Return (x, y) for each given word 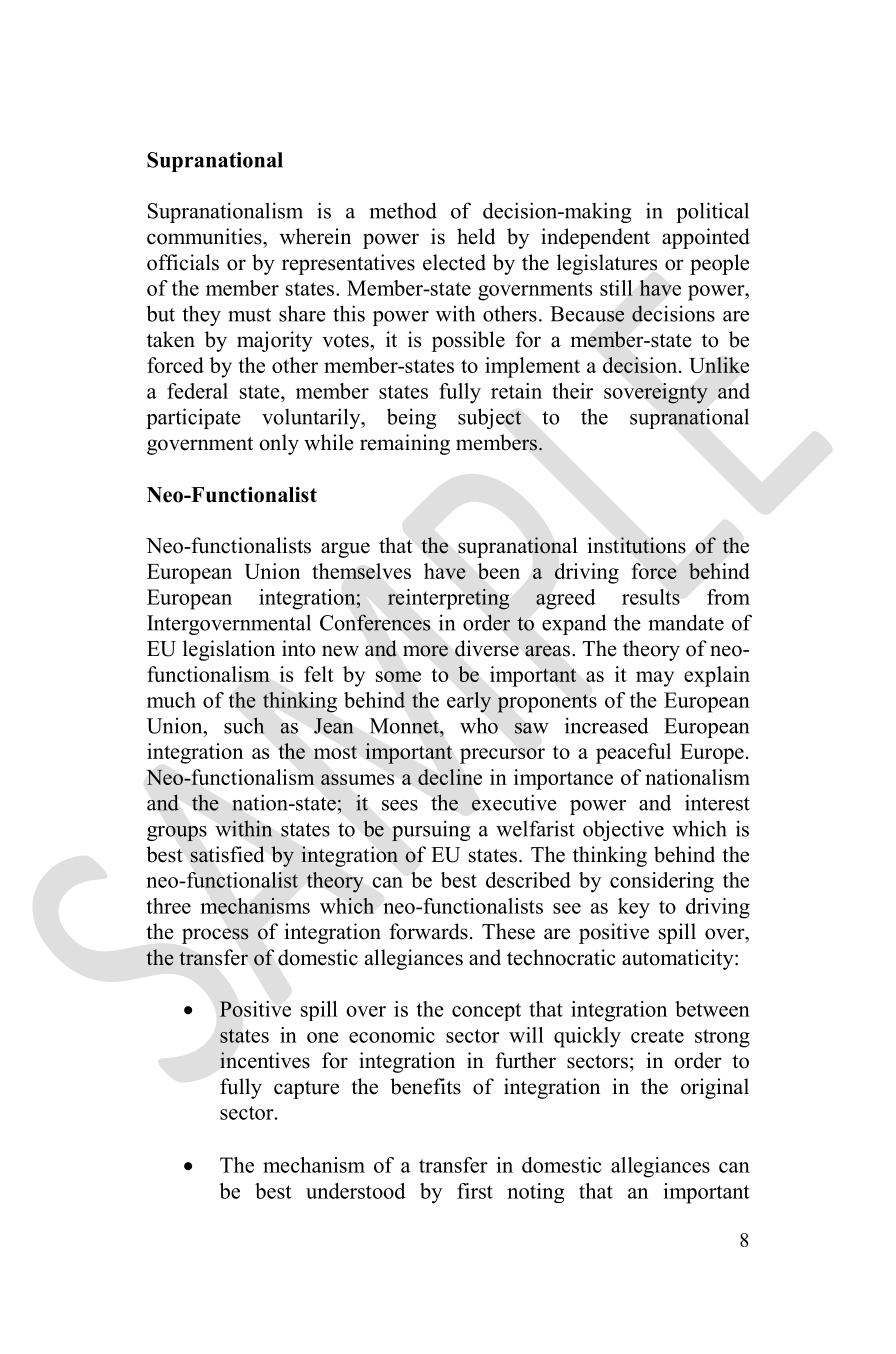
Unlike (719, 365)
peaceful (633, 753)
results (651, 597)
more (425, 651)
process (215, 936)
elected (454, 262)
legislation (229, 650)
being (411, 418)
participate (193, 418)
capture (306, 1090)
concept (486, 1012)
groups (177, 833)
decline (450, 777)
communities (205, 236)
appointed (705, 238)
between (712, 1009)
